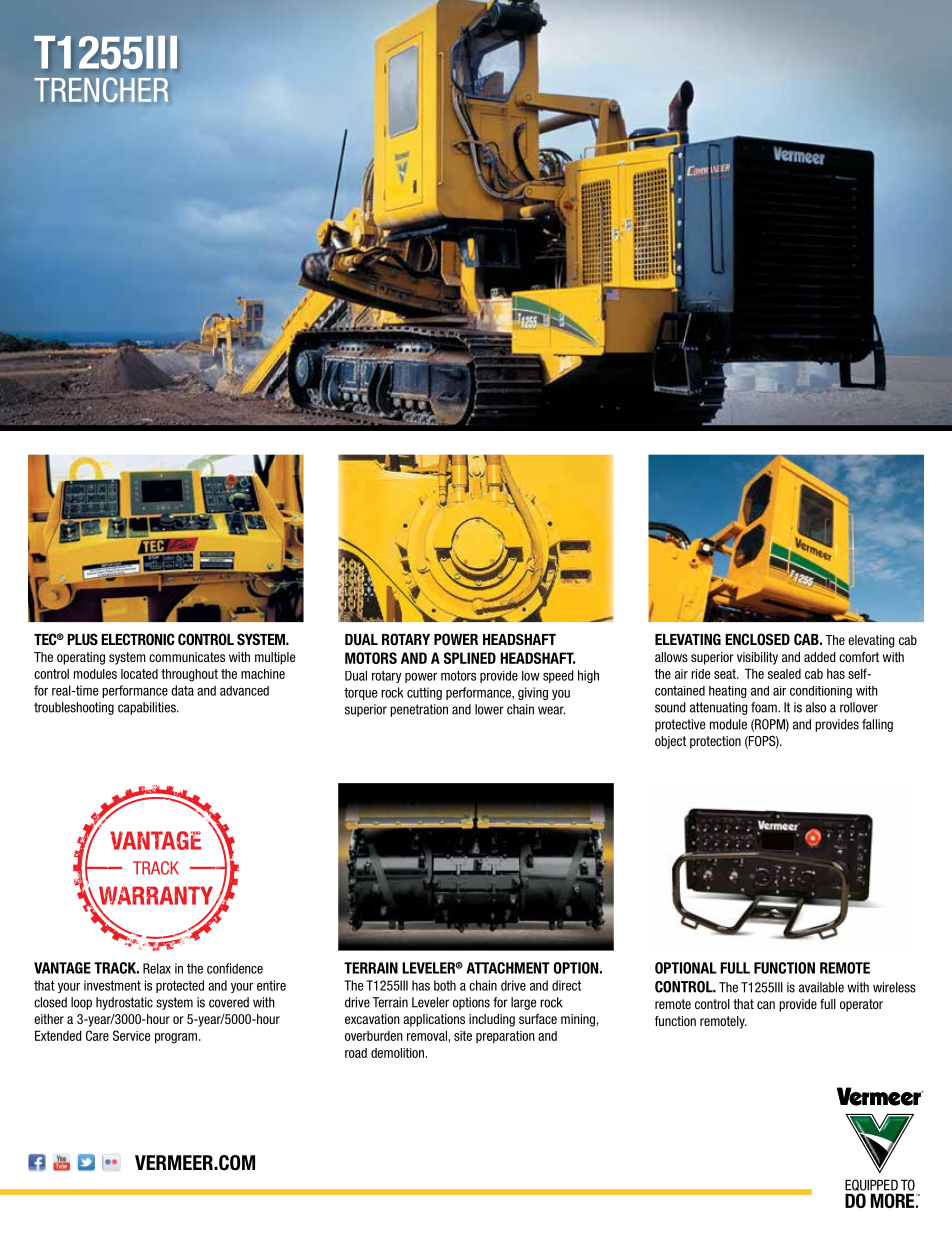 The height and width of the page is (1233, 952). What do you see at coordinates (470, 658) in the page?
I see `SPLINED` at bounding box center [470, 658].
